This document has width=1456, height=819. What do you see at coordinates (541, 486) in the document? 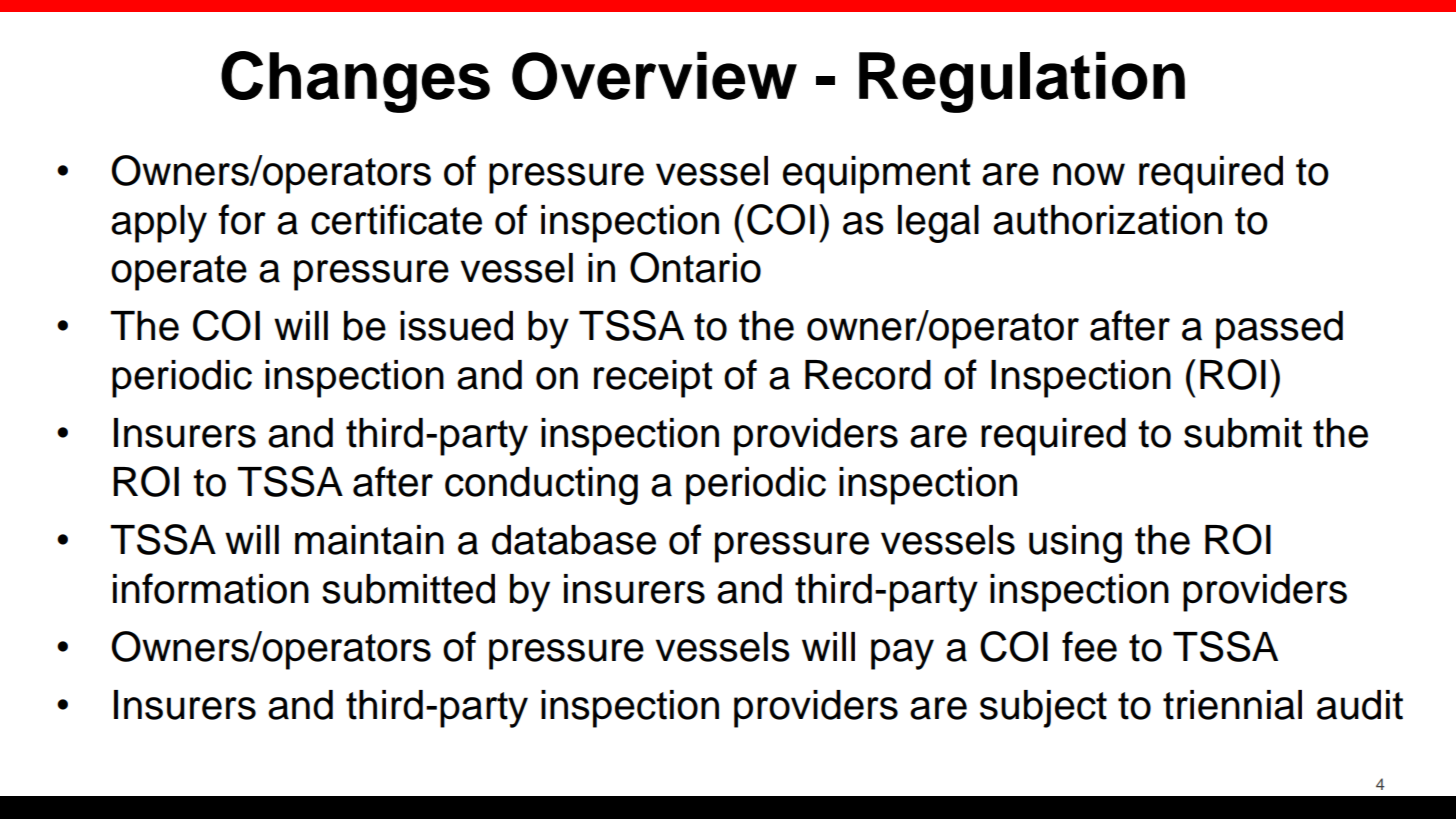
I see `conducting` at bounding box center [541, 486].
